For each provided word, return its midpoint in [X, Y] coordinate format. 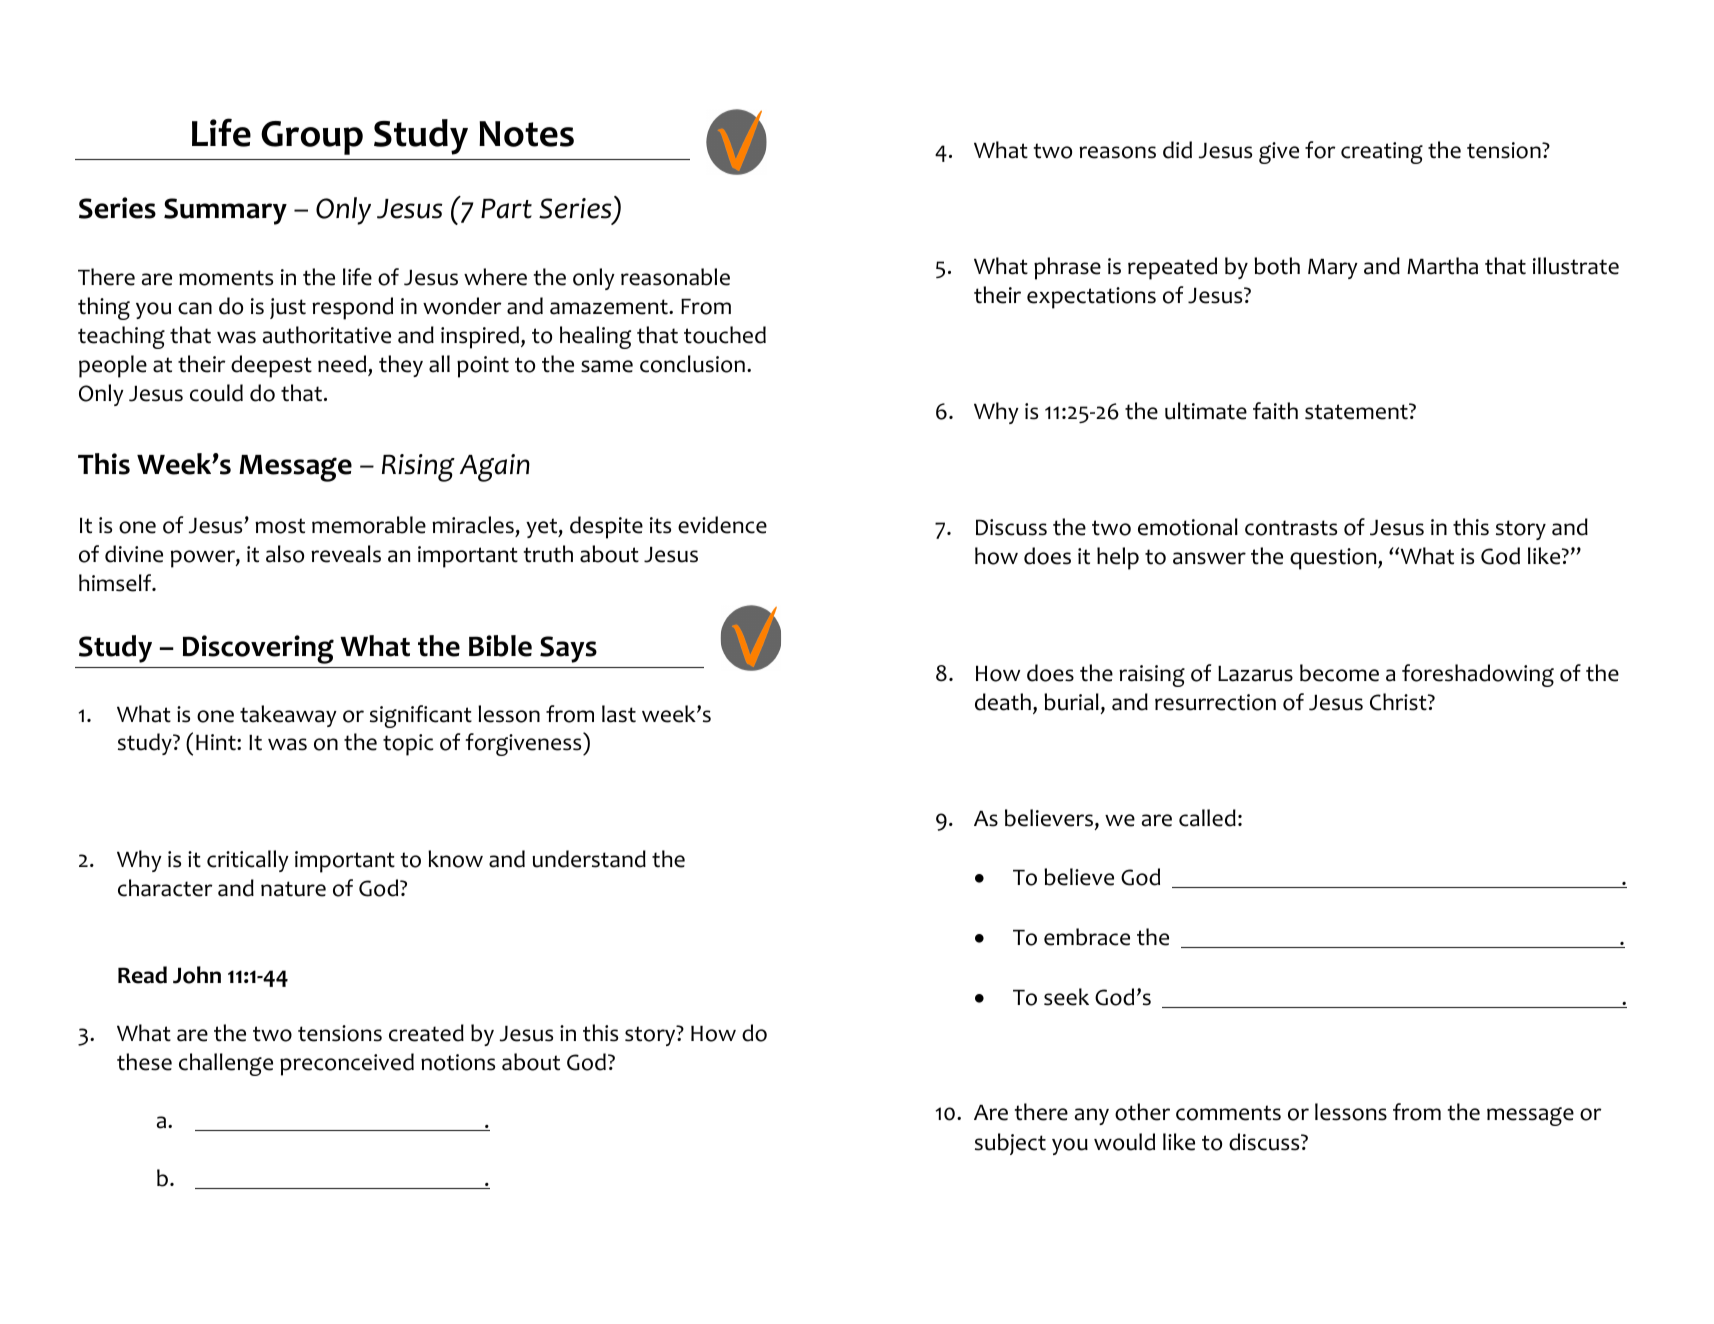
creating [1382, 153]
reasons [1117, 152]
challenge [226, 1064]
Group [312, 138]
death [1003, 702]
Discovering [258, 649]
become [1339, 673]
